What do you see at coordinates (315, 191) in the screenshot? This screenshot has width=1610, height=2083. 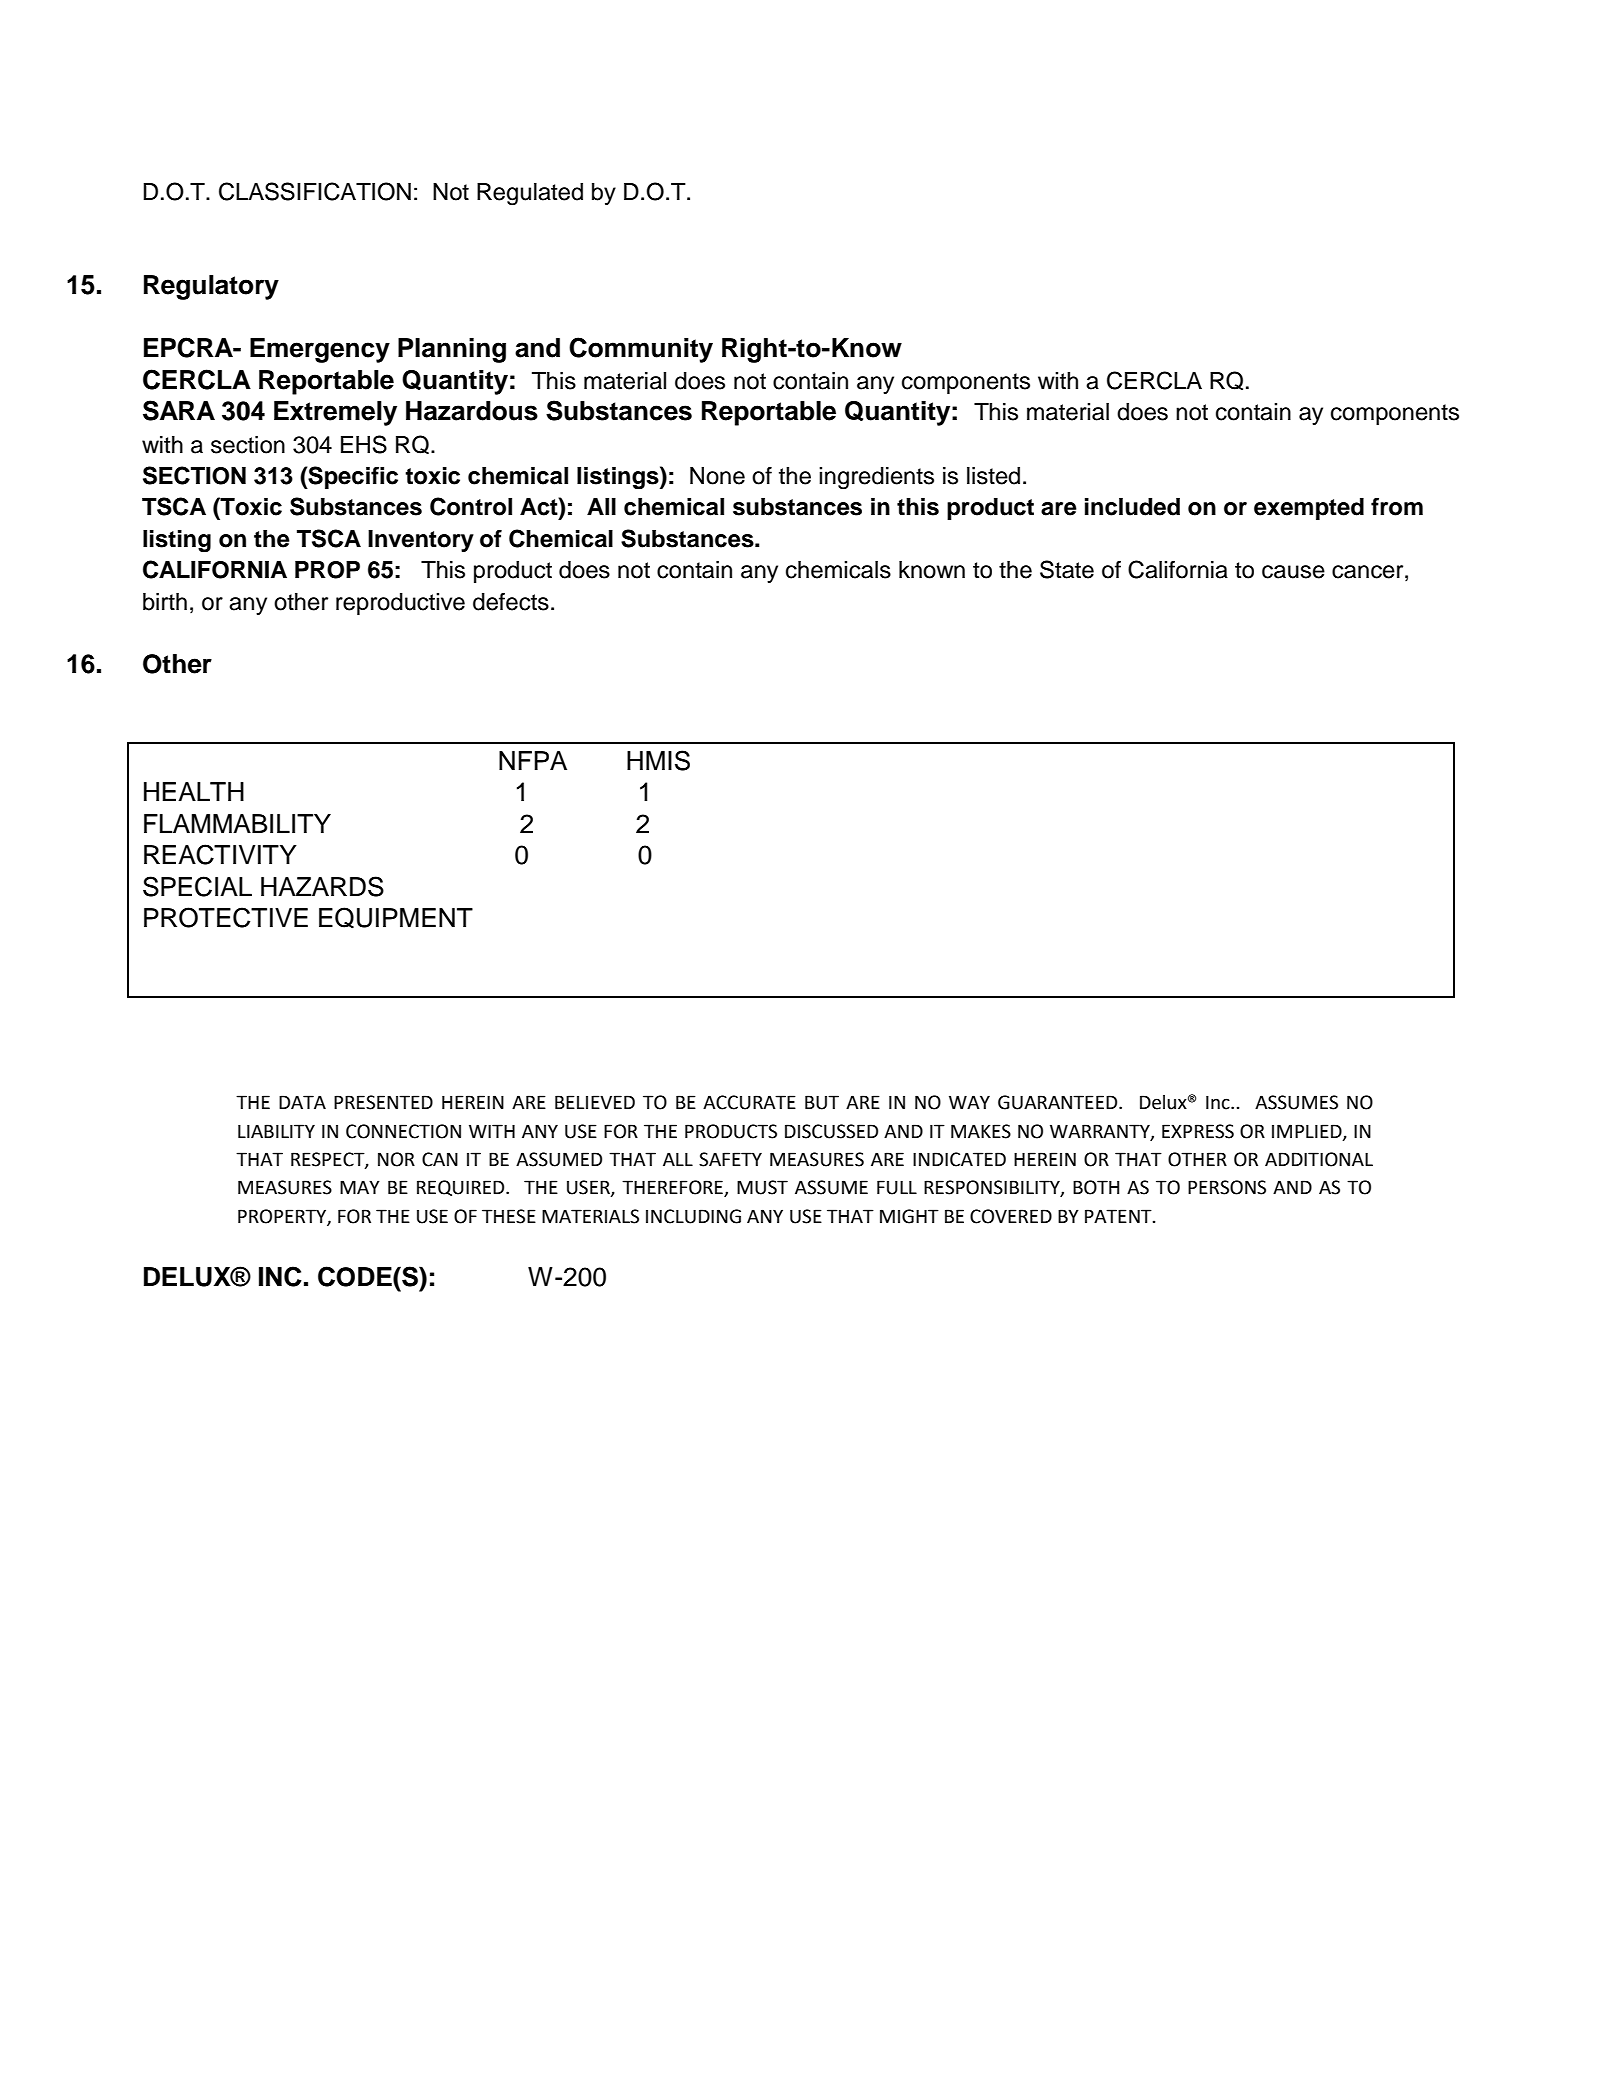 I see `CLASSIFICATION` at bounding box center [315, 191].
